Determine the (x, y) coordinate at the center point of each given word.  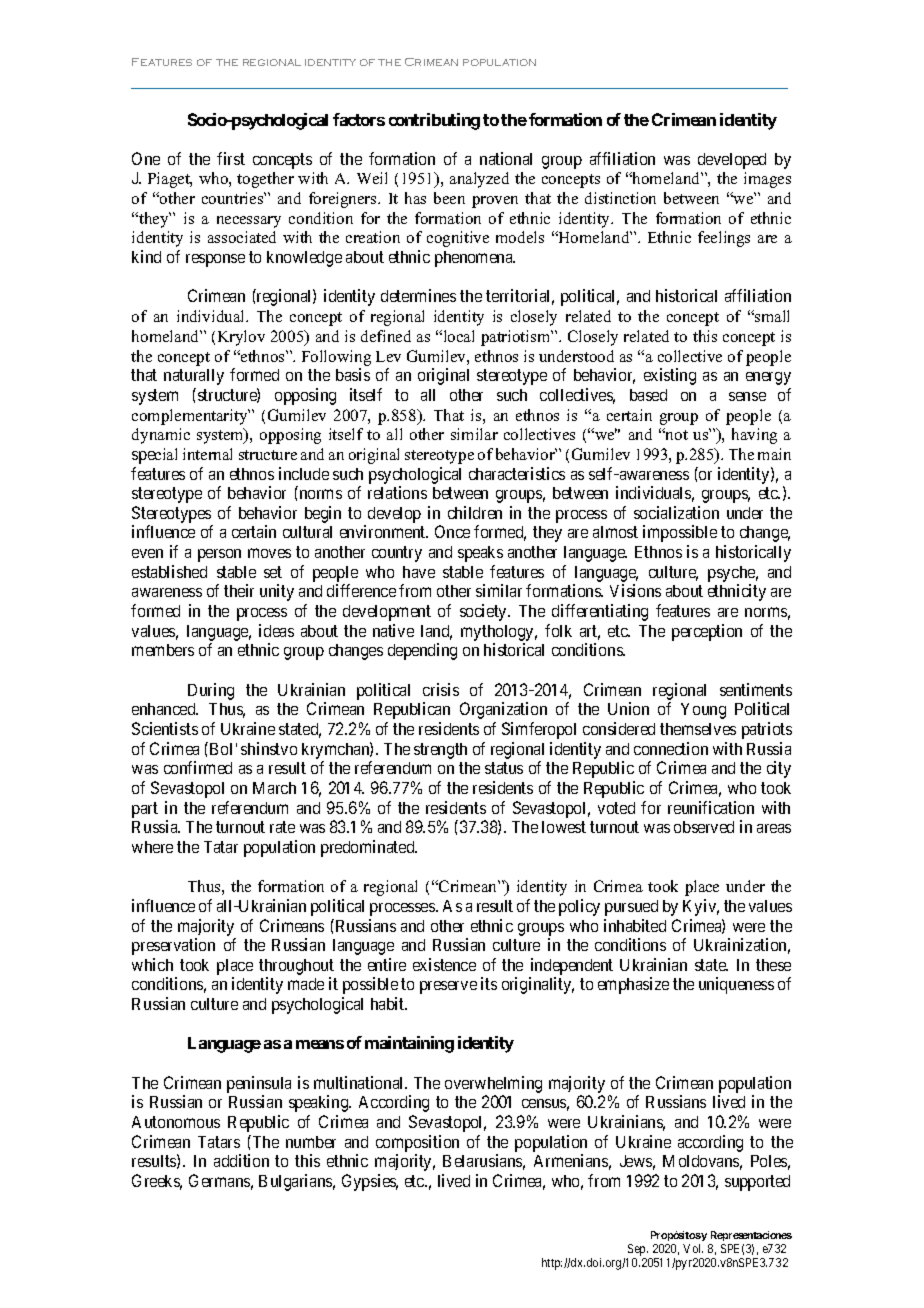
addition (241, 1160)
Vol (693, 1248)
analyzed (479, 180)
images (767, 180)
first (231, 158)
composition (417, 1145)
